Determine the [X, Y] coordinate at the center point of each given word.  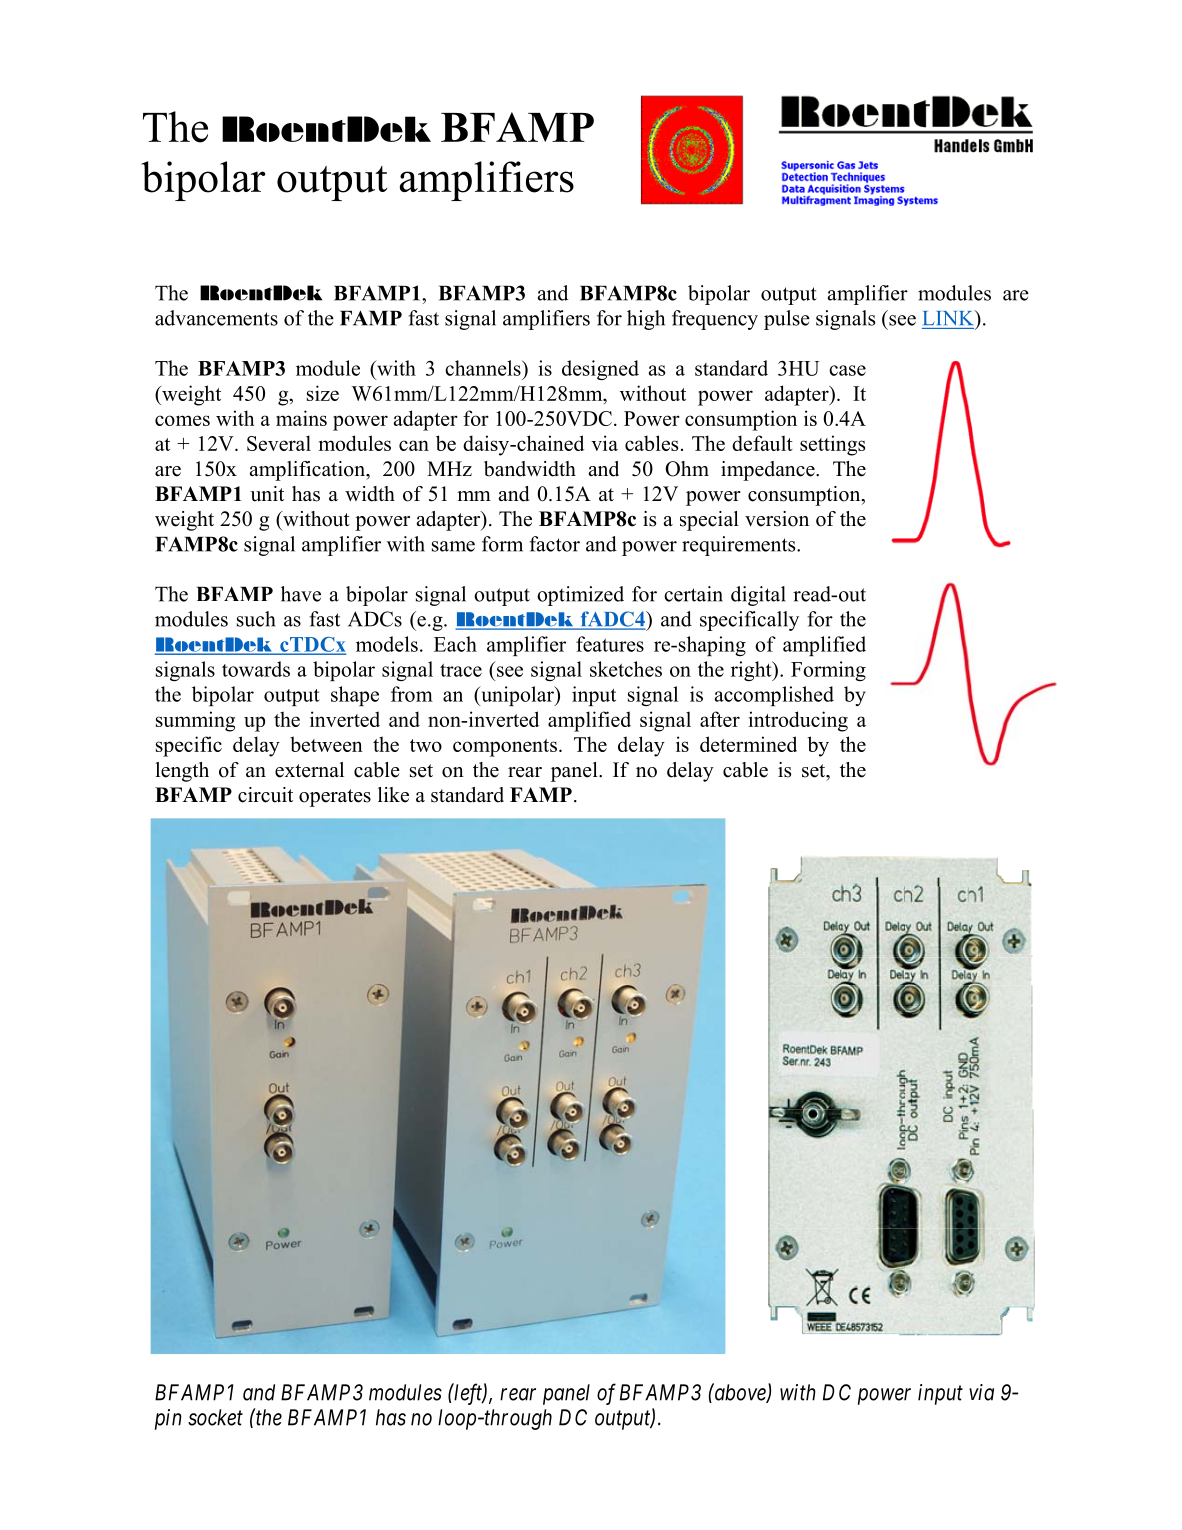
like [393, 795]
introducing [798, 721]
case [847, 370]
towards [256, 669]
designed [600, 370]
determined [748, 744]
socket [215, 1417]
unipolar [517, 696]
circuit [265, 795]
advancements [216, 318]
